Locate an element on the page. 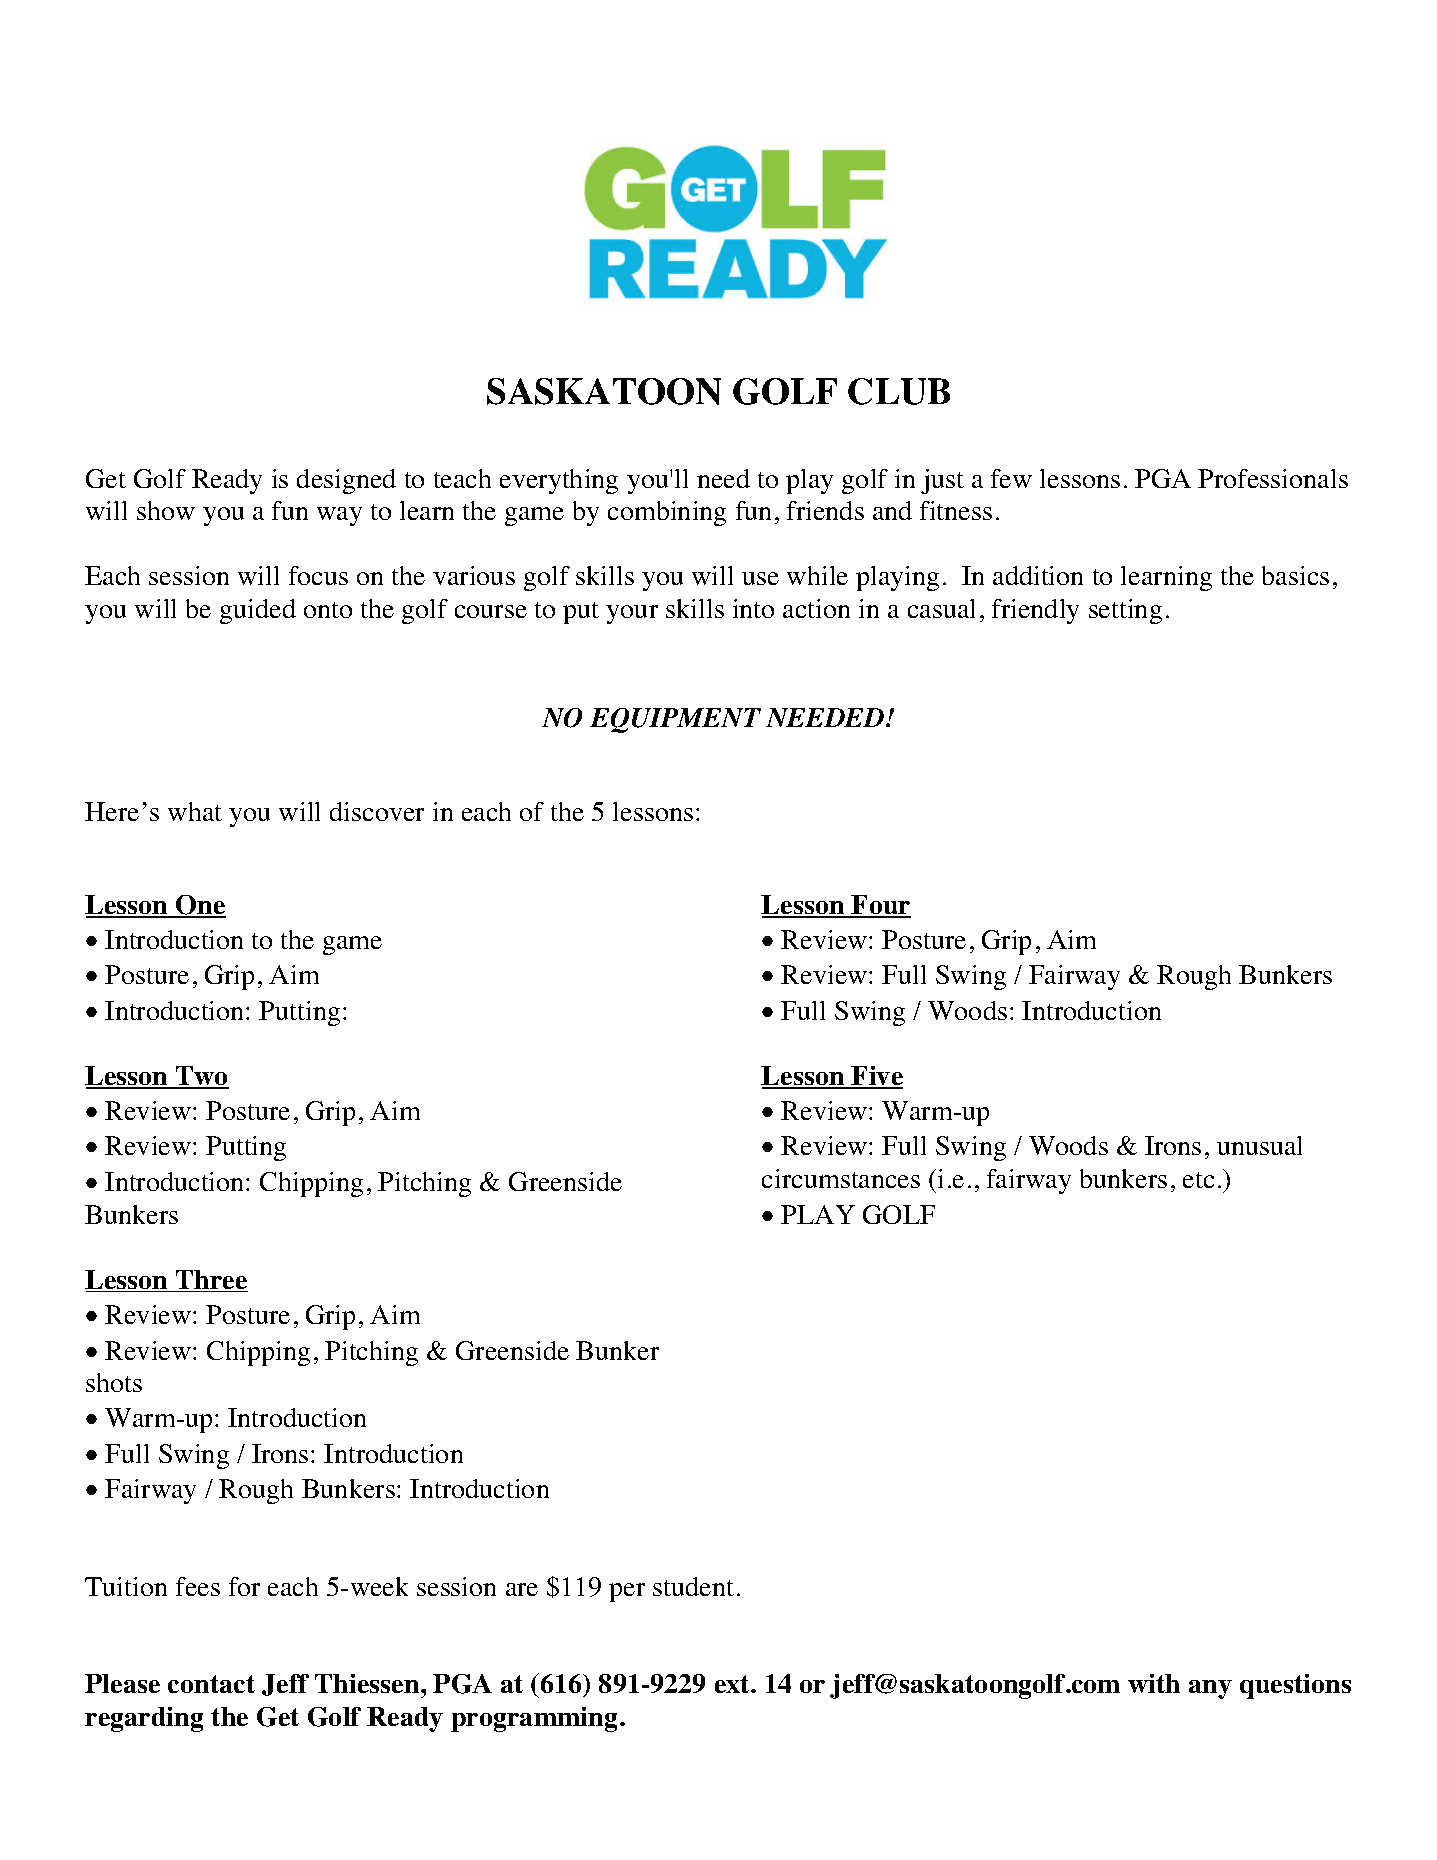 This document has height=1860, width=1437. what is located at coordinates (195, 811).
